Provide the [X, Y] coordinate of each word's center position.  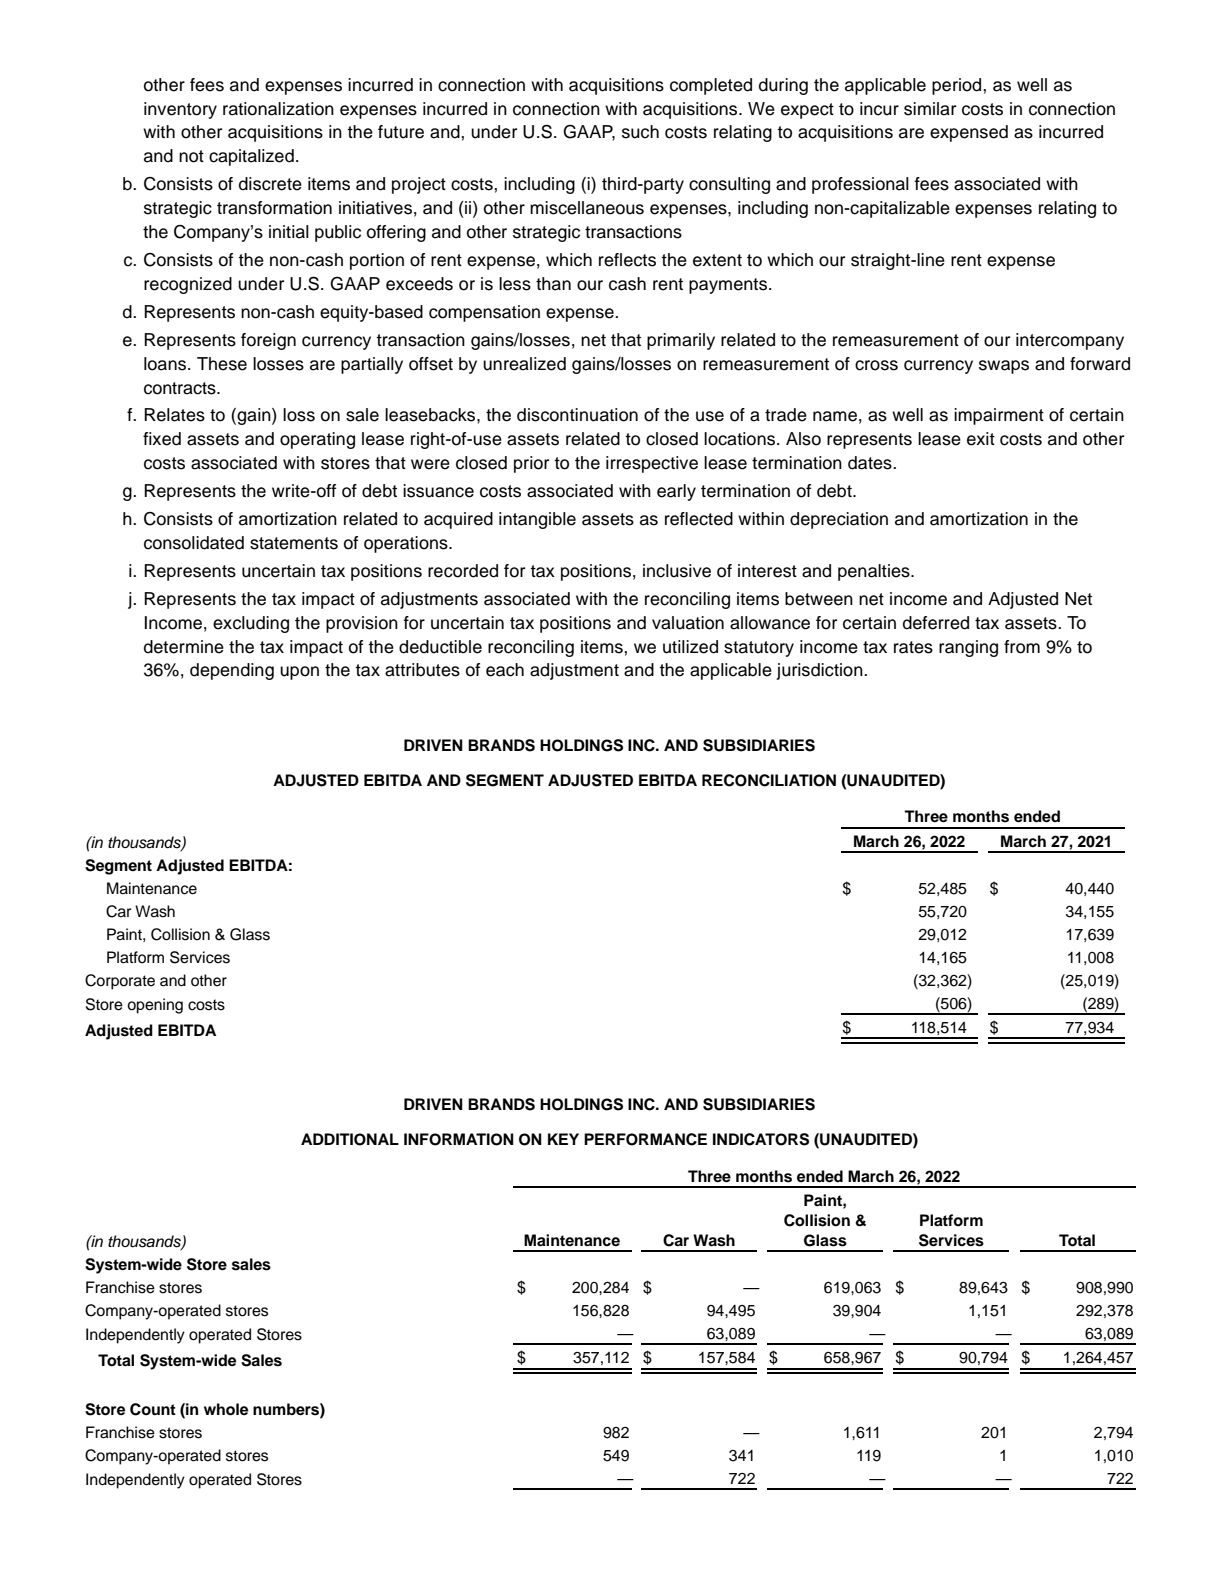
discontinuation [577, 415]
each [505, 670]
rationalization [278, 109]
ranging [968, 648]
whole [226, 1409]
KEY [563, 1139]
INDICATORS [761, 1139]
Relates [174, 415]
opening [155, 1006]
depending [232, 671]
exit [981, 439]
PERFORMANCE [645, 1139]
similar [930, 109]
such [640, 132]
